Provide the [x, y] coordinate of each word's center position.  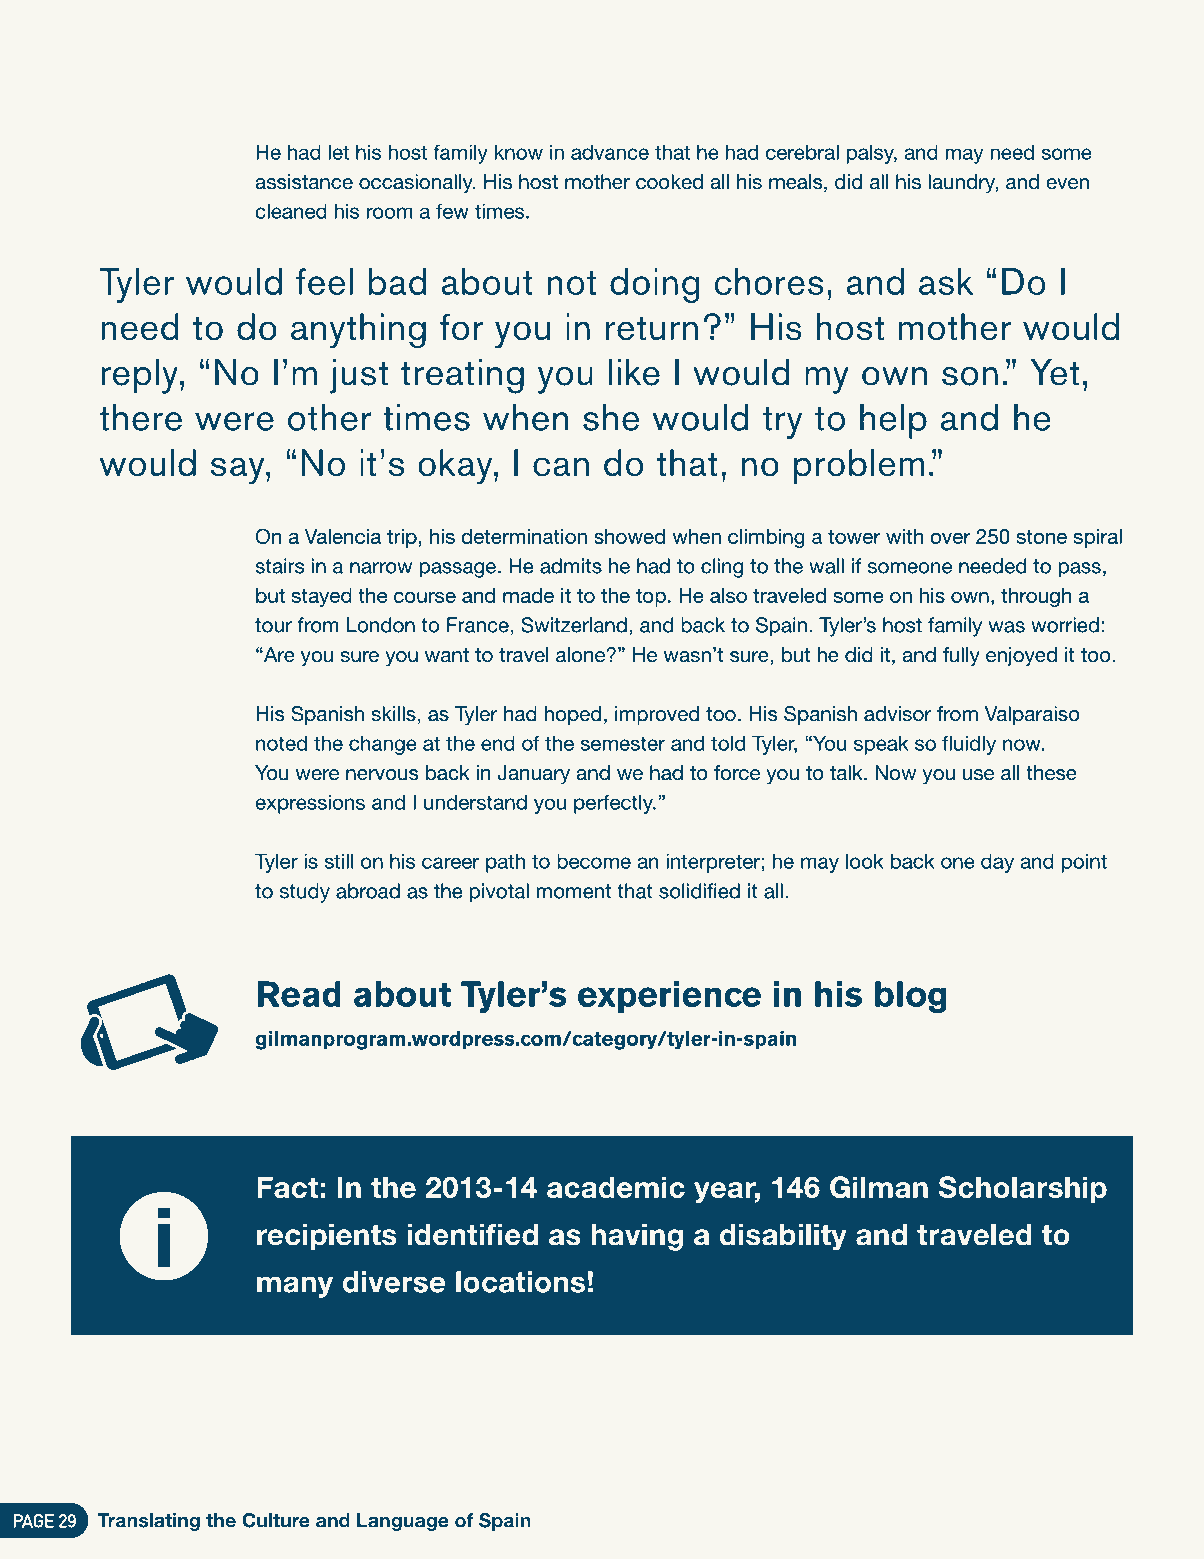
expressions [310, 804]
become [594, 861]
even [1067, 184]
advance [610, 152]
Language [403, 1522]
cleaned [291, 211]
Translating [149, 1522]
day [997, 863]
